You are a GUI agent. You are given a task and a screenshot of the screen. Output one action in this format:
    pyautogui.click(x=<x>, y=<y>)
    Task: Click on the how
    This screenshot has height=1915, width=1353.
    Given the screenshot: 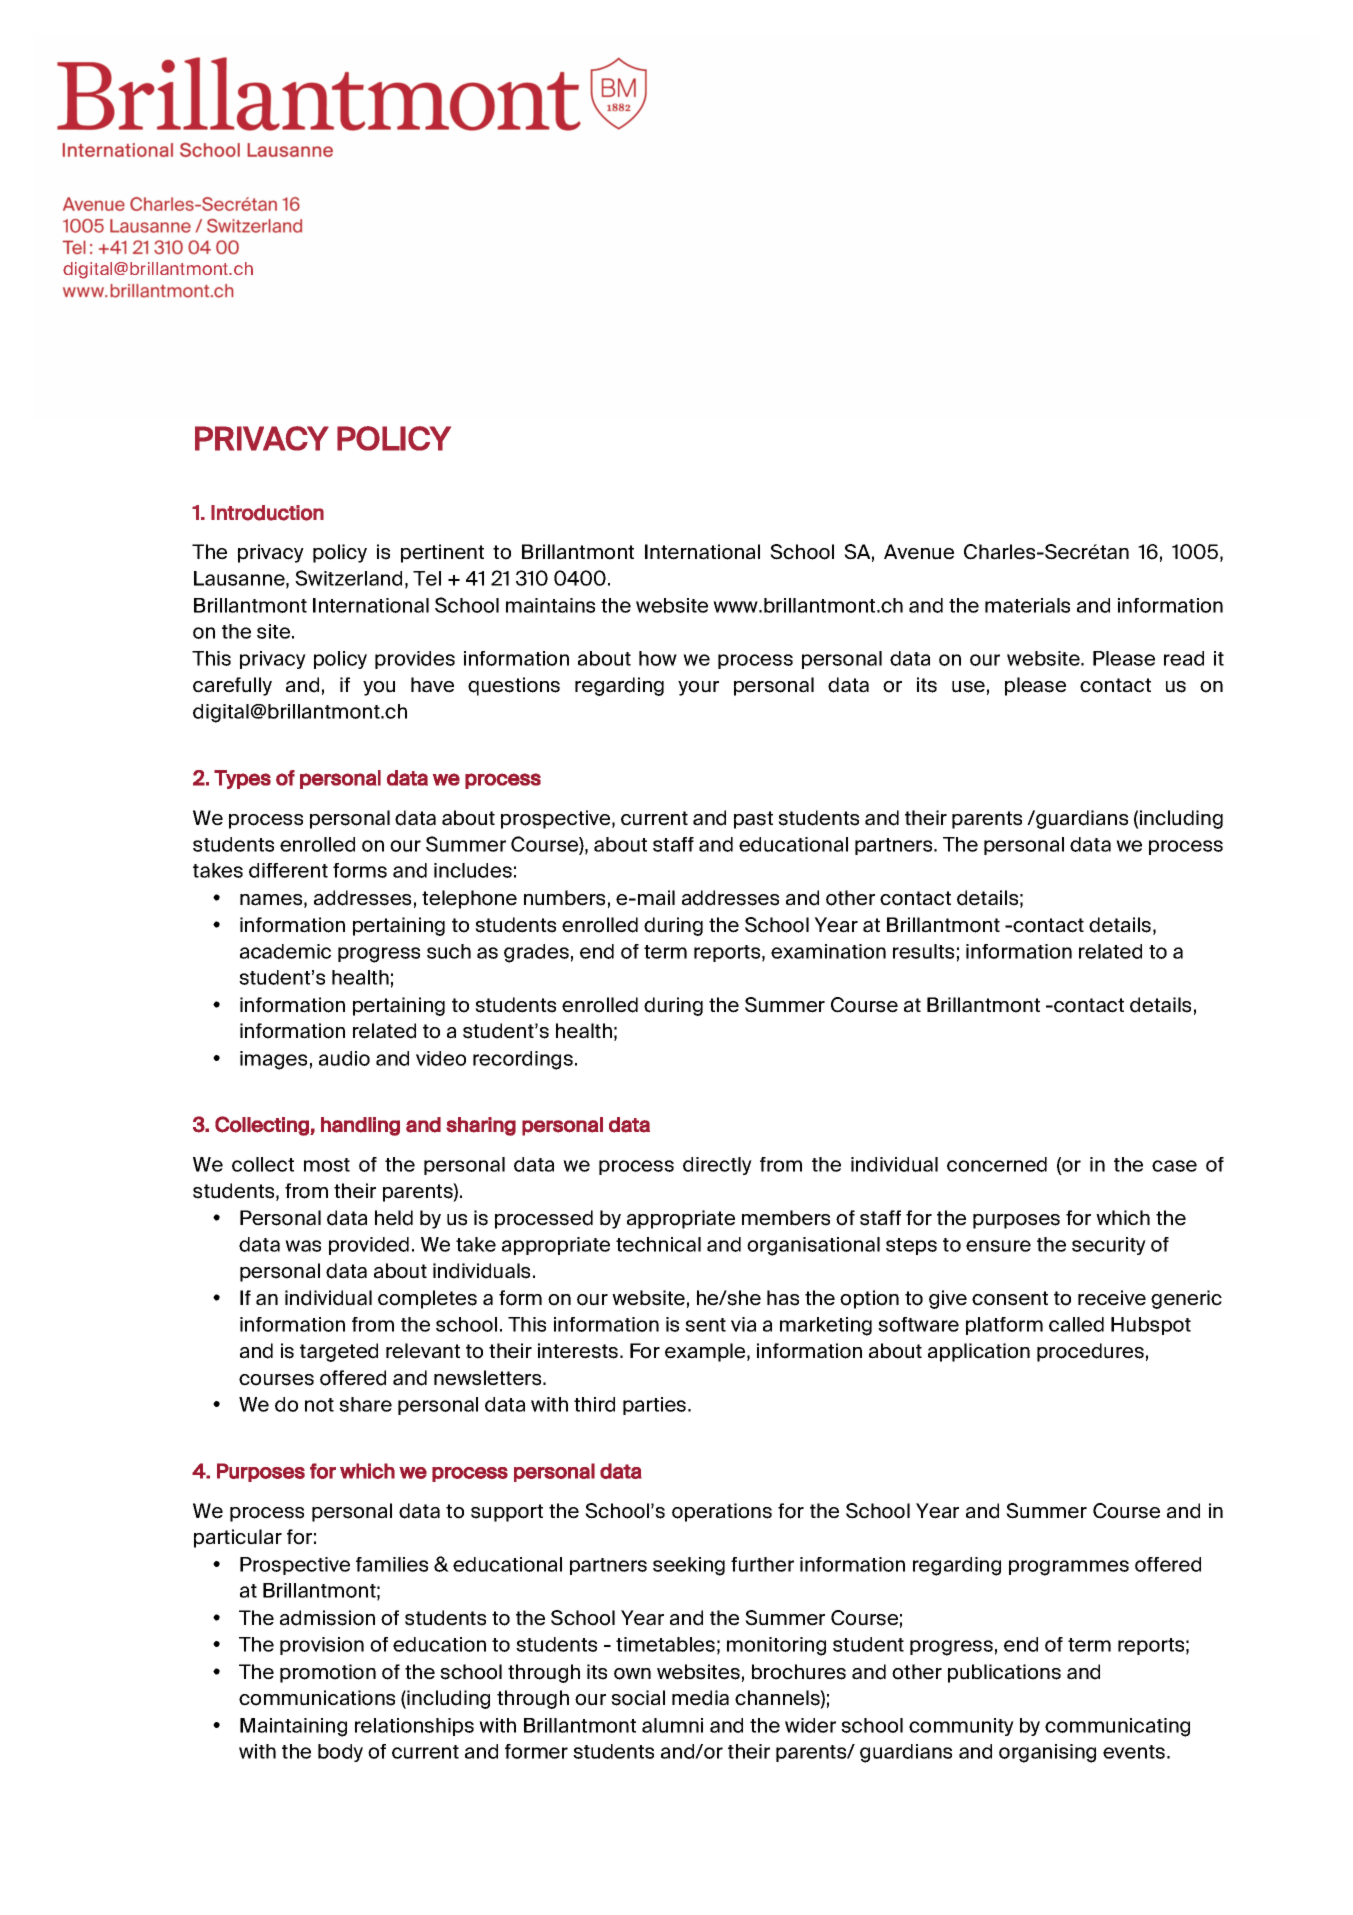 What is the action you would take?
    pyautogui.click(x=658, y=658)
